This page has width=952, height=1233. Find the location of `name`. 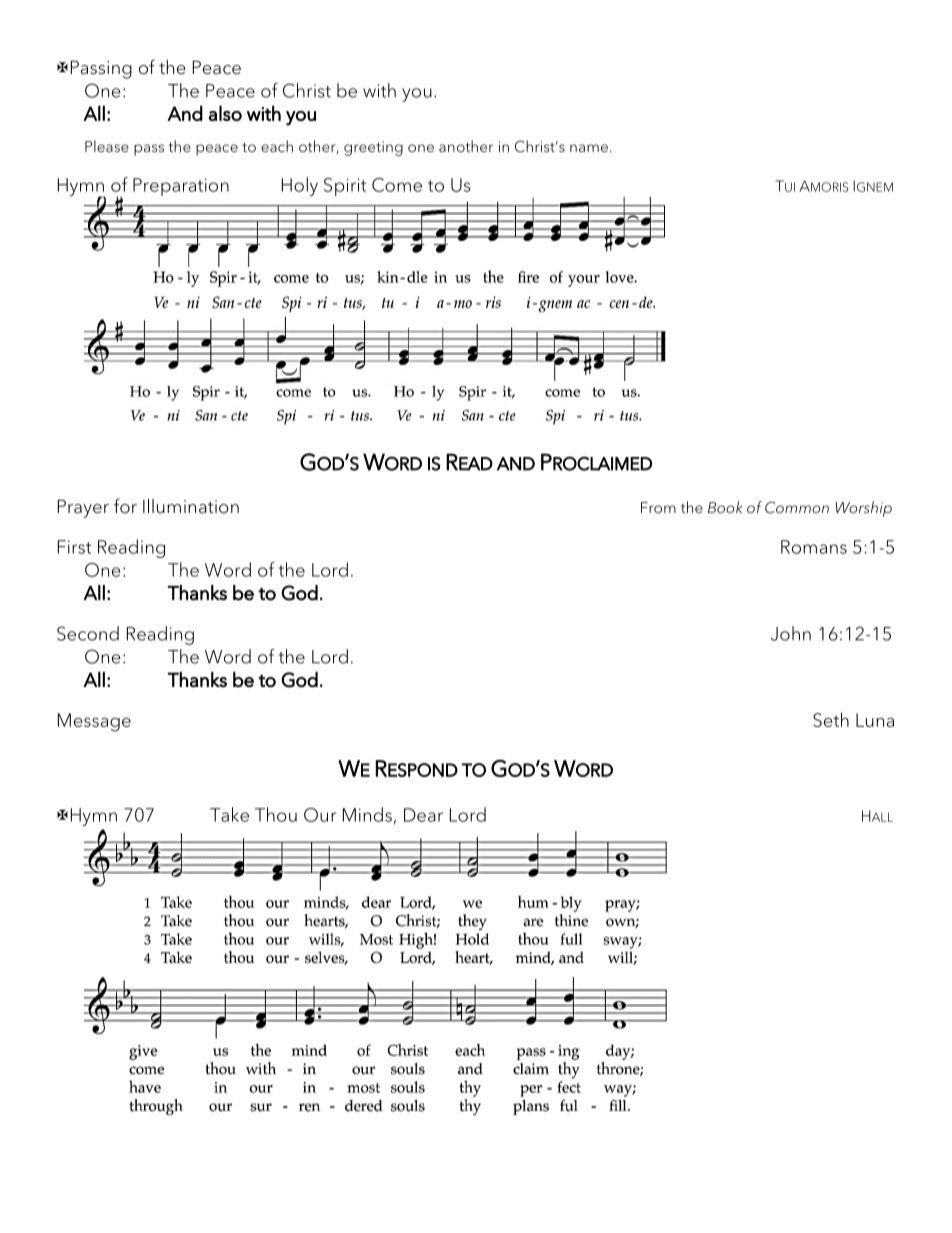

name is located at coordinates (589, 148).
